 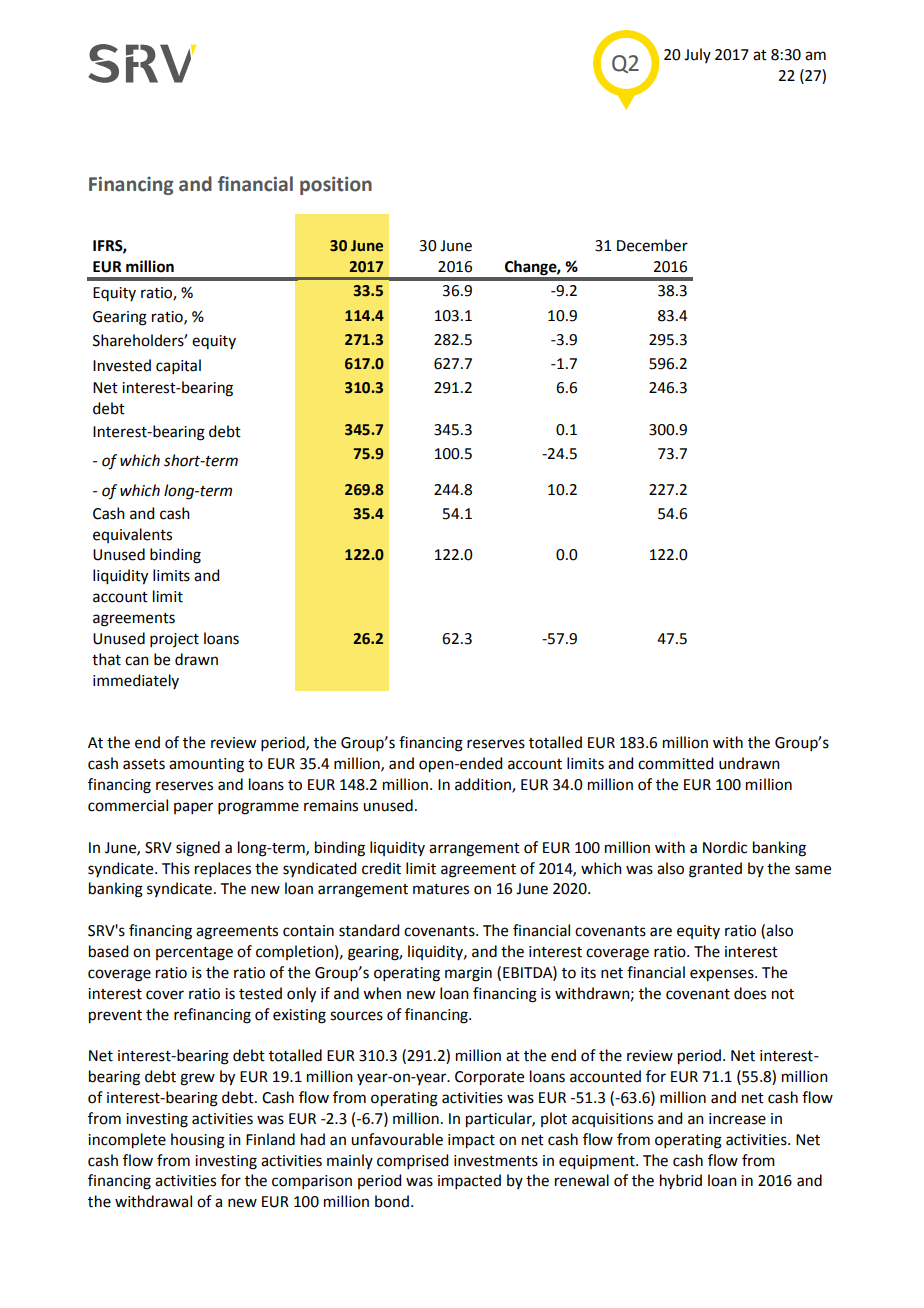 I want to click on addition, so click(x=484, y=785).
